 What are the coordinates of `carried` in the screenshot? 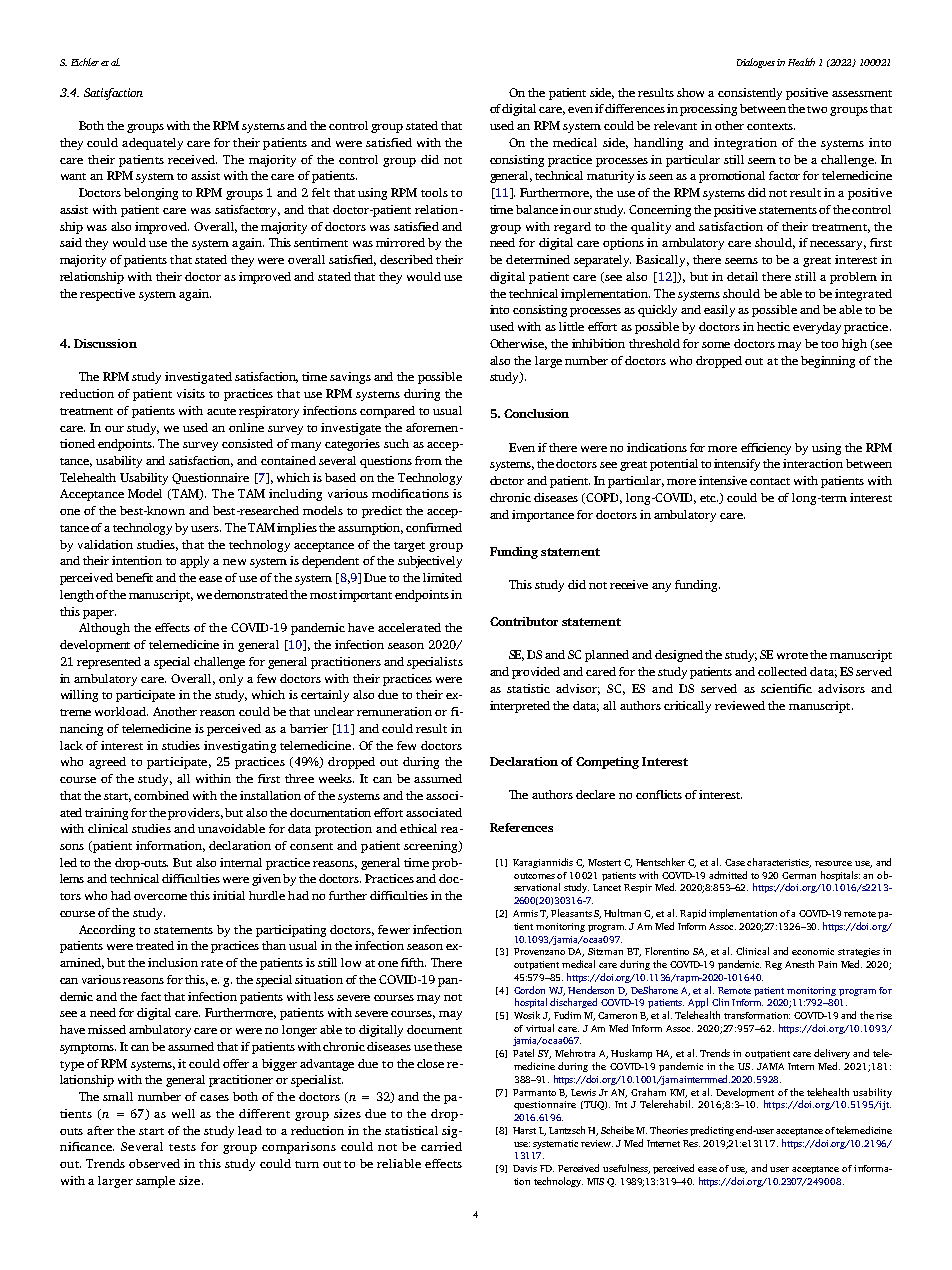 It's located at (441, 1146).
